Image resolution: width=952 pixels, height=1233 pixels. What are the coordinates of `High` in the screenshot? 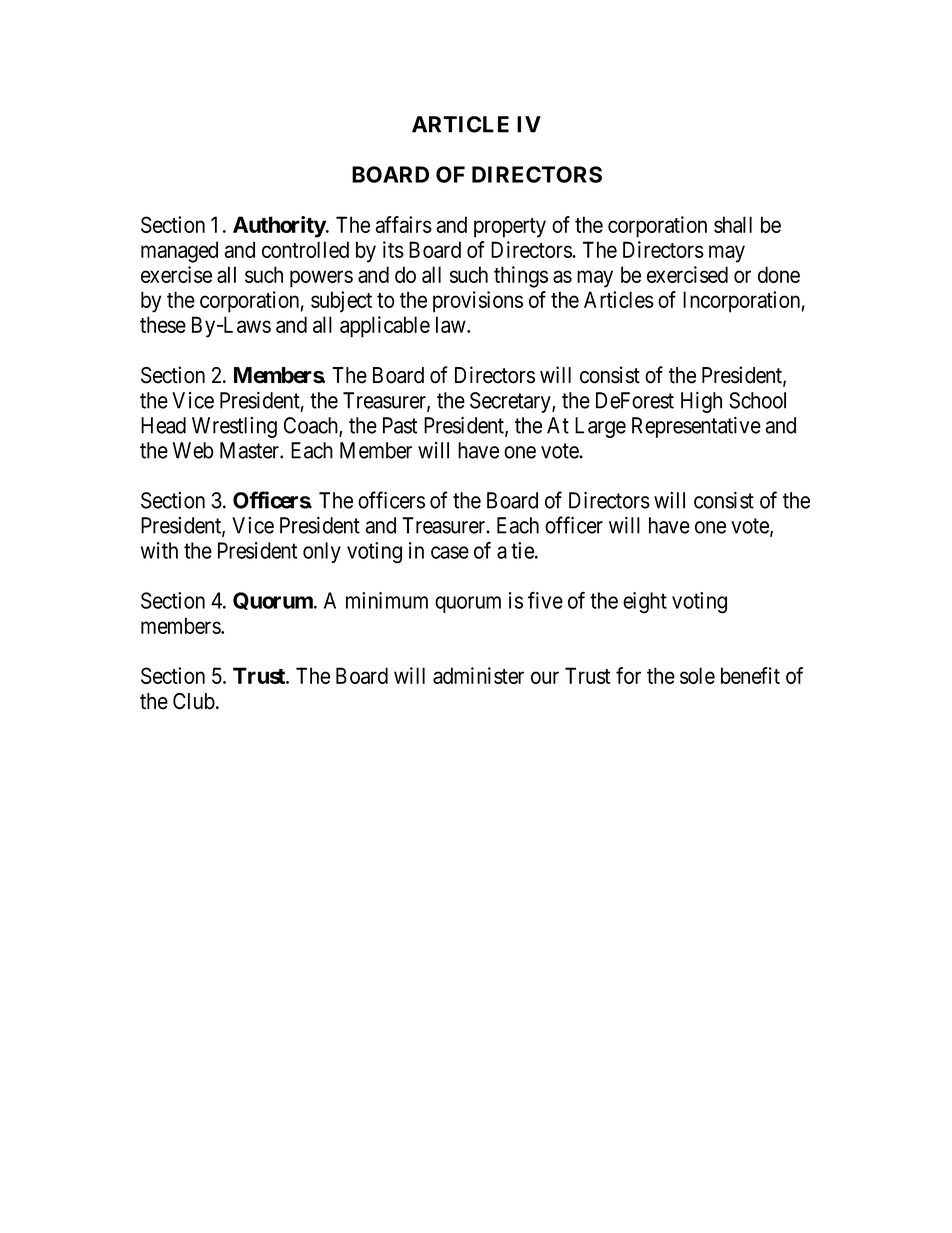 It's located at (701, 402).
